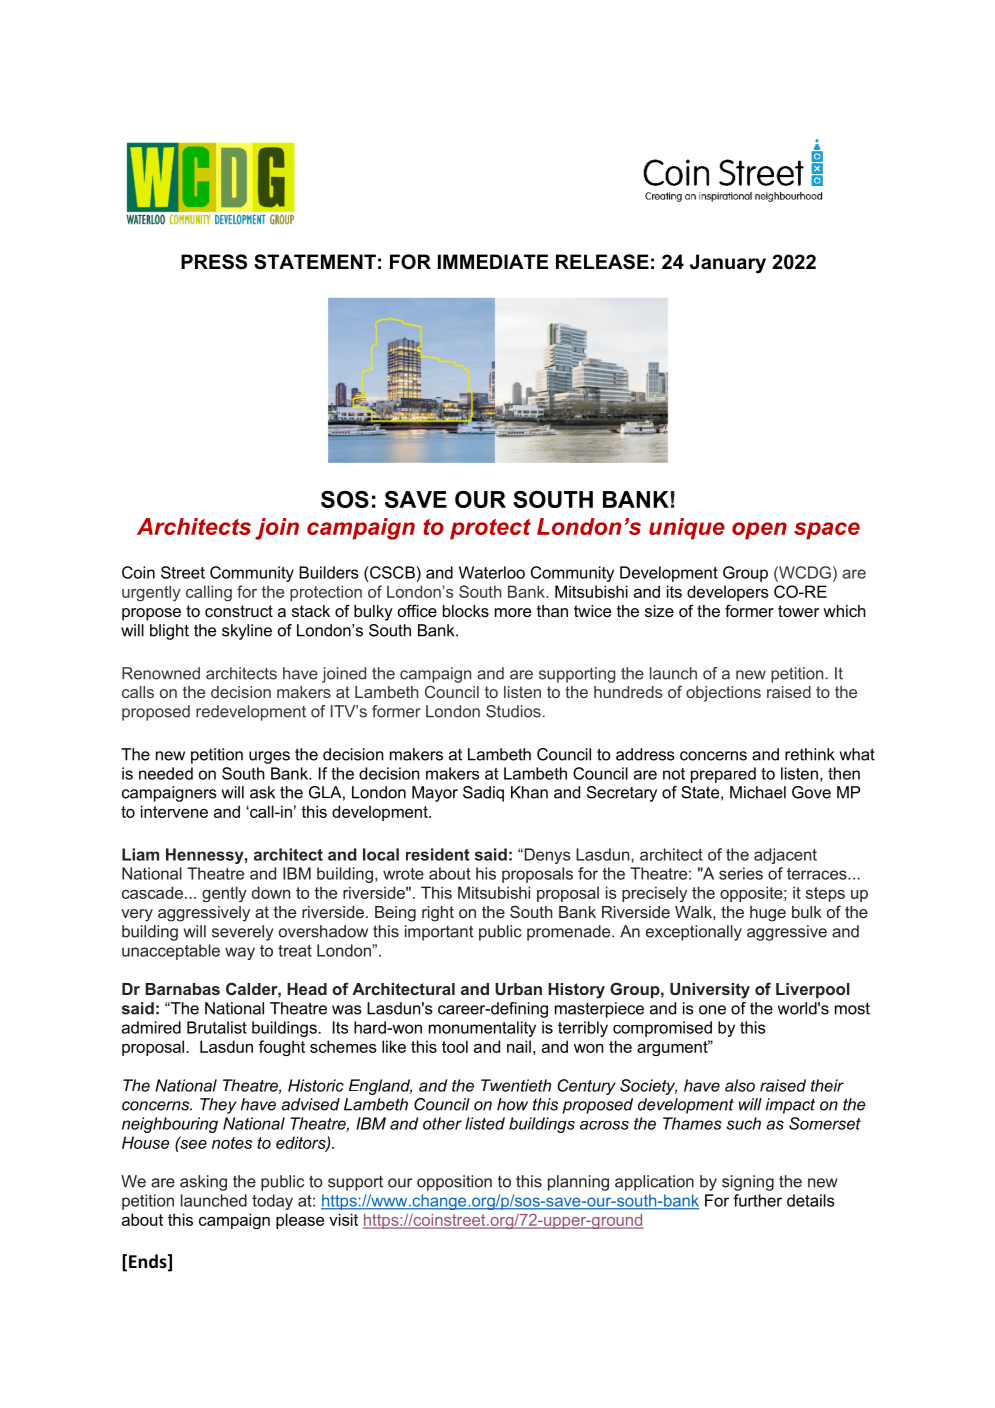  What do you see at coordinates (728, 263) in the screenshot?
I see `January` at bounding box center [728, 263].
